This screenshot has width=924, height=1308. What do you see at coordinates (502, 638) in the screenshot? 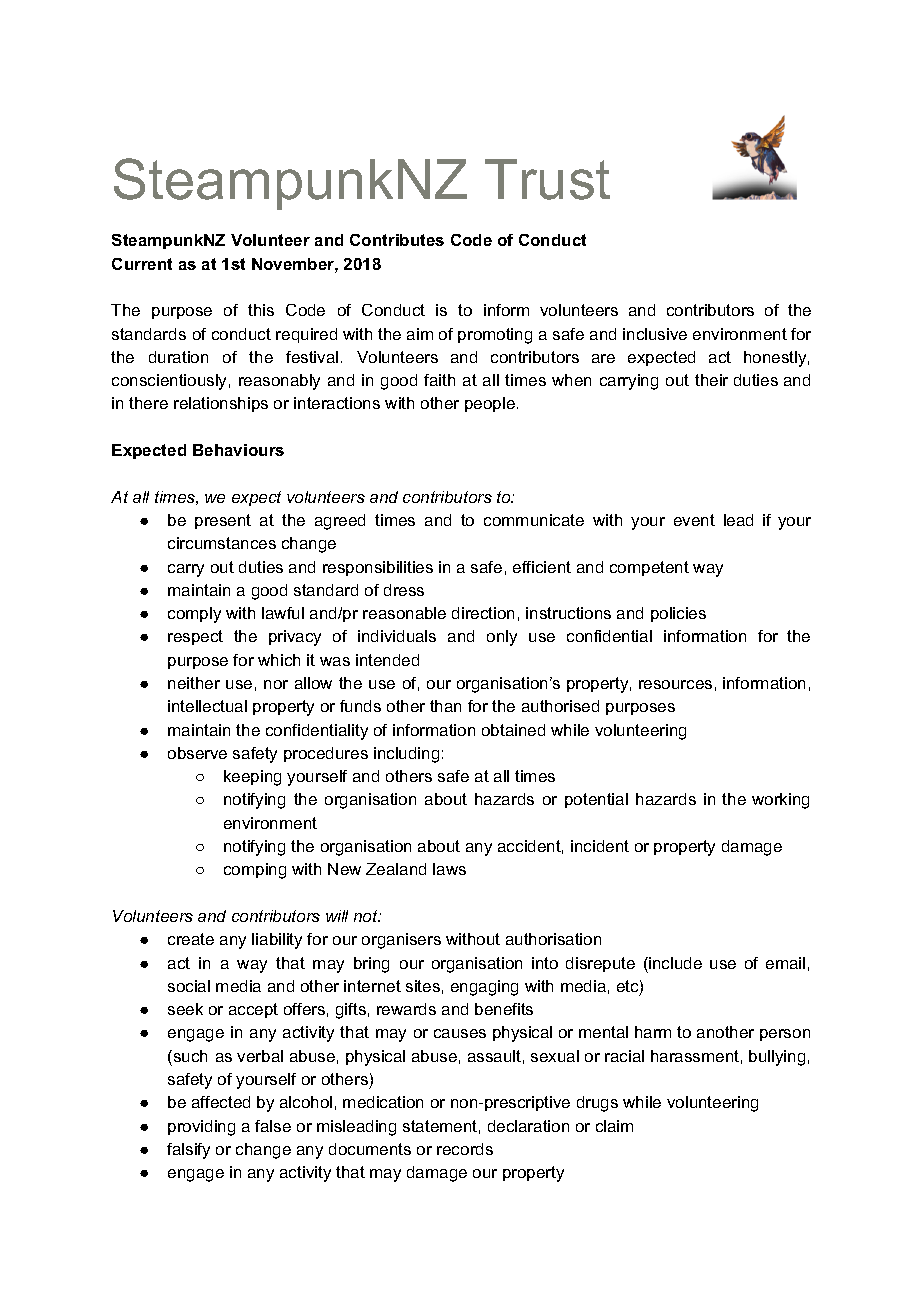
I see `only` at bounding box center [502, 638].
